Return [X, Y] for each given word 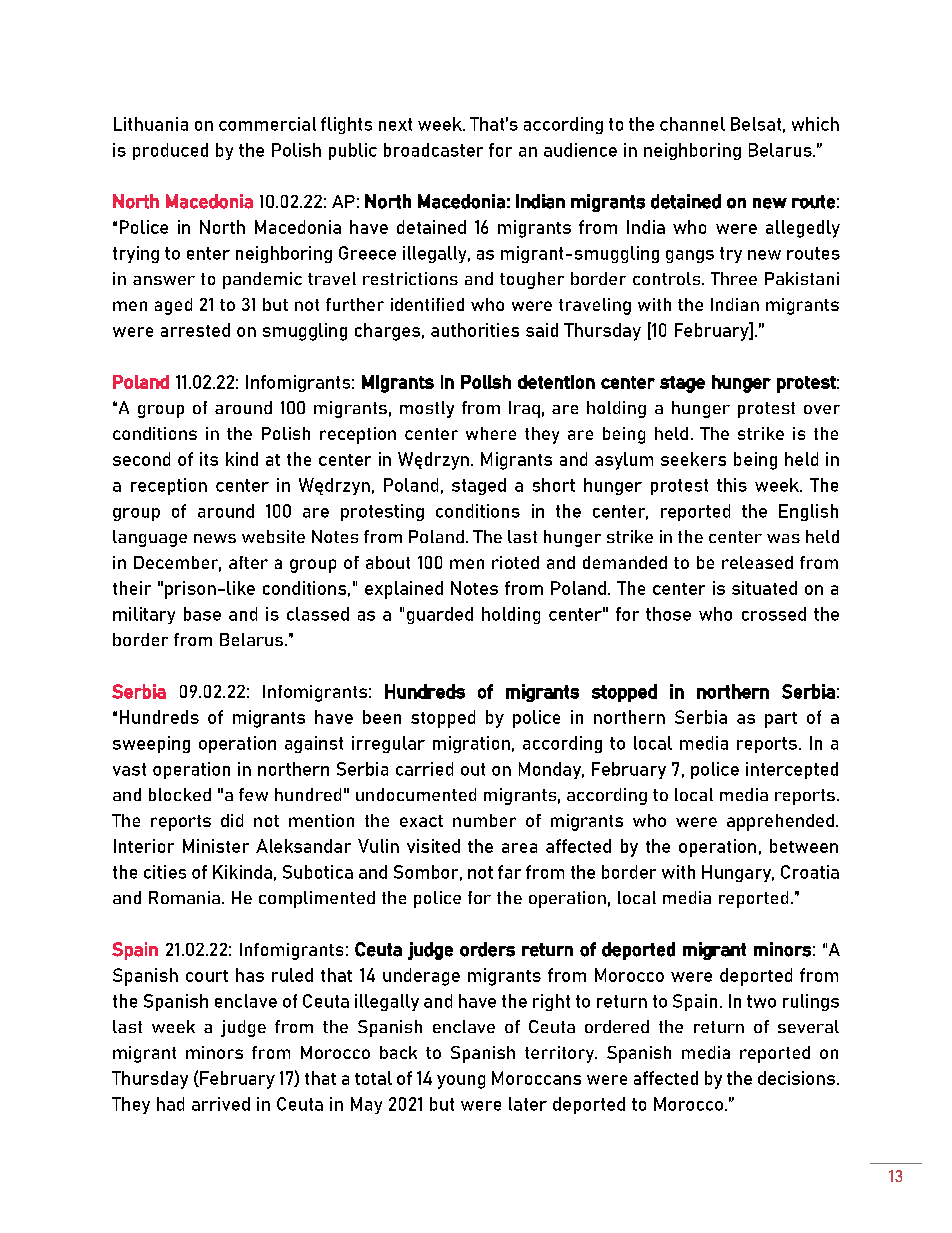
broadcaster [433, 150]
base [202, 614]
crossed [774, 614]
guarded [440, 615]
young [461, 1082]
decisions [796, 1078]
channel [692, 124]
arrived [221, 1104]
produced [170, 151]
